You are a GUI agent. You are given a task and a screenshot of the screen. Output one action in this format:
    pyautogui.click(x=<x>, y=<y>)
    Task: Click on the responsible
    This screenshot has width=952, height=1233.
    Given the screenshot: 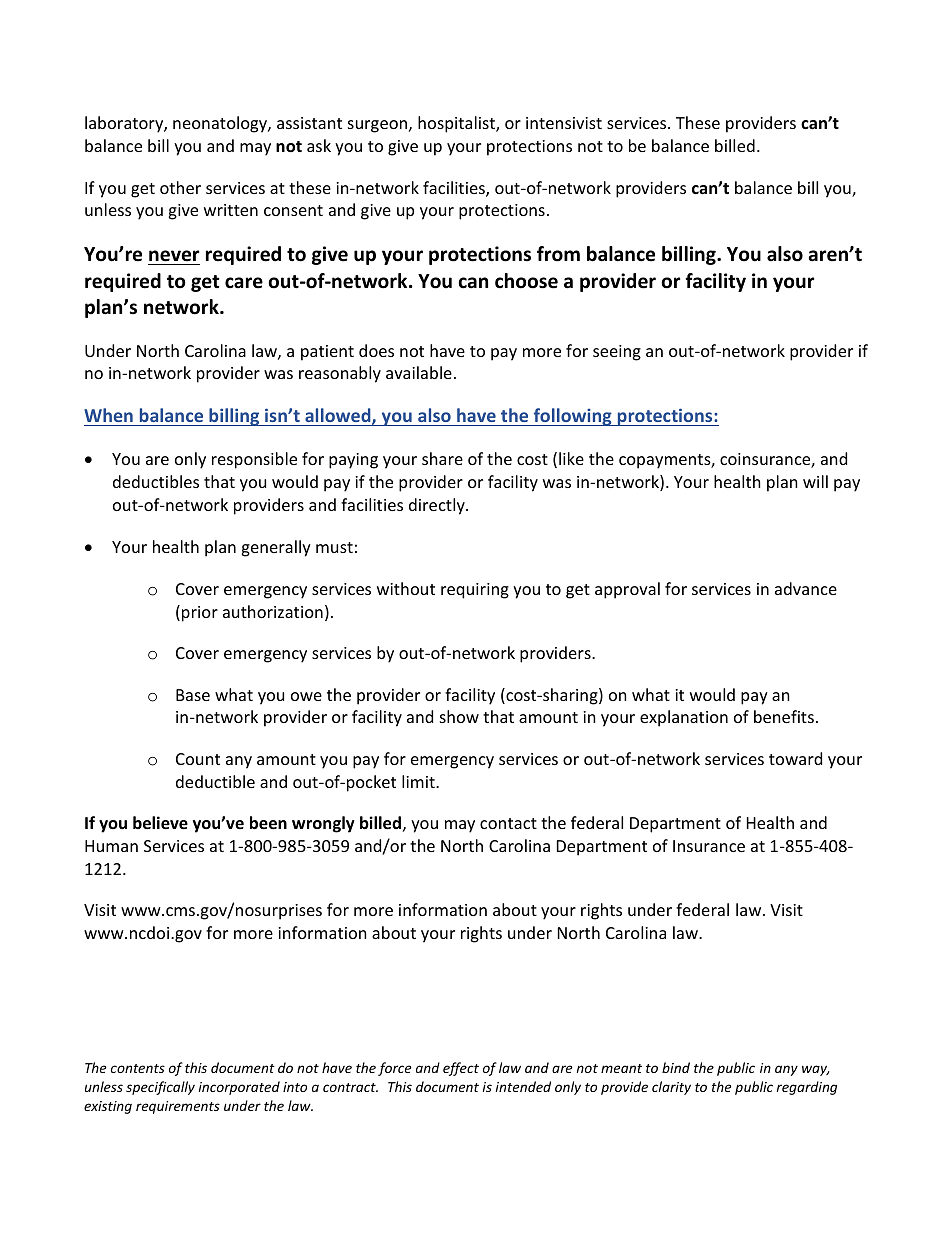 What is the action you would take?
    pyautogui.click(x=254, y=460)
